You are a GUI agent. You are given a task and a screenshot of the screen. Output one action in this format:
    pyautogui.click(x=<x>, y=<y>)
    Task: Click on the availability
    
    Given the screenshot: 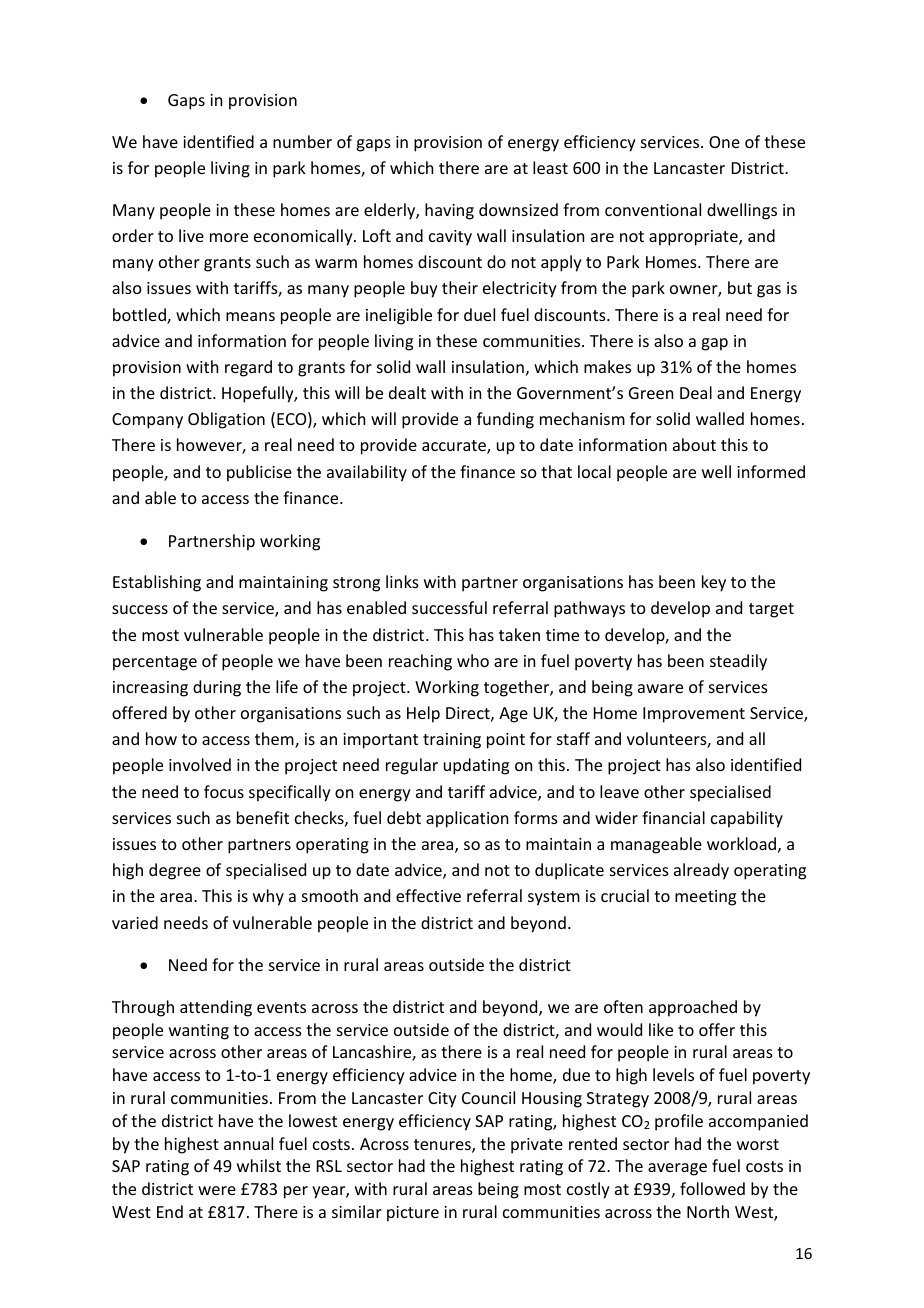 What is the action you would take?
    pyautogui.click(x=367, y=473)
